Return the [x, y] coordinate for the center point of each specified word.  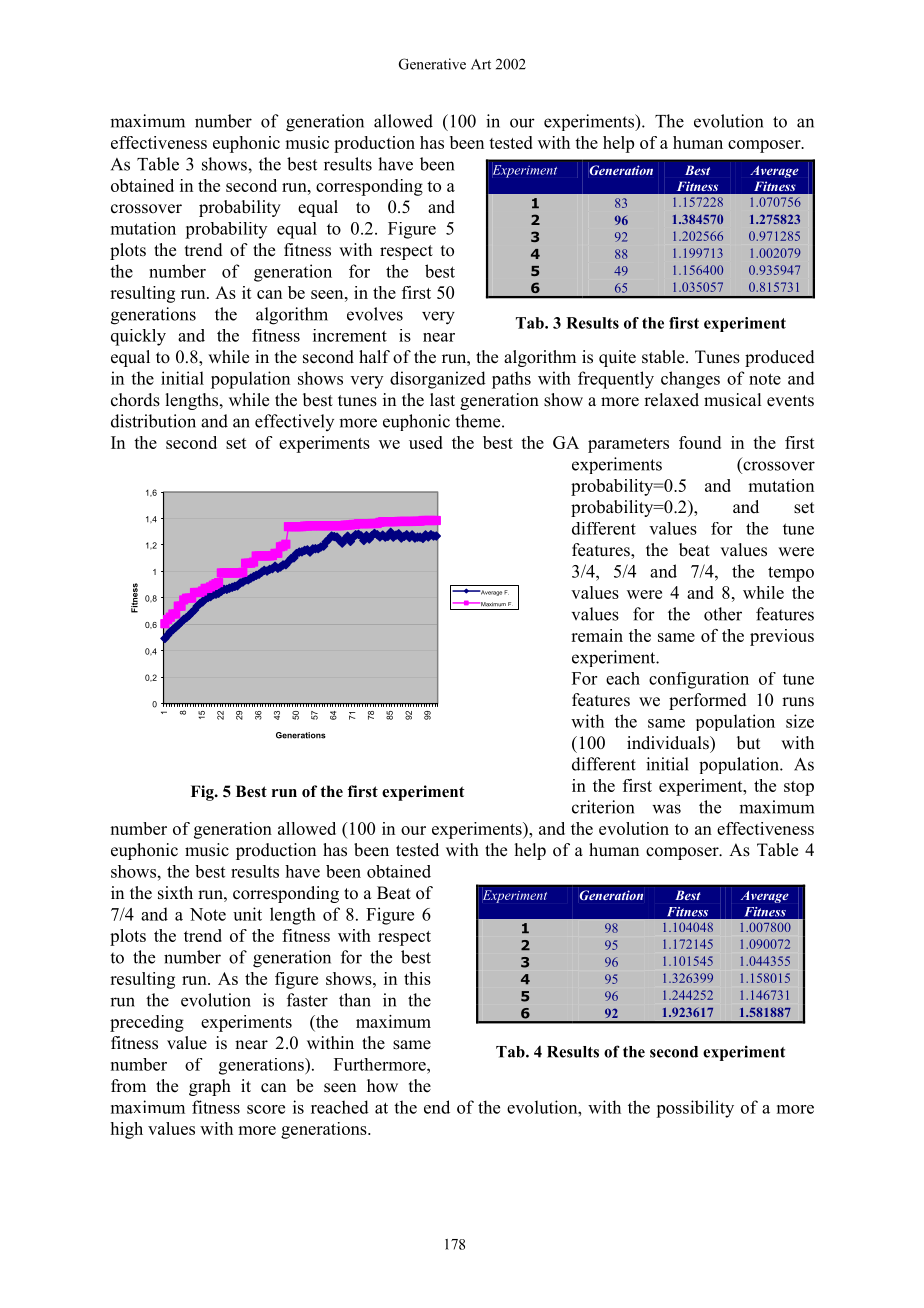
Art [481, 64]
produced [780, 358]
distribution [153, 421]
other [723, 614]
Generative [432, 64]
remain [597, 635]
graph [210, 1087]
